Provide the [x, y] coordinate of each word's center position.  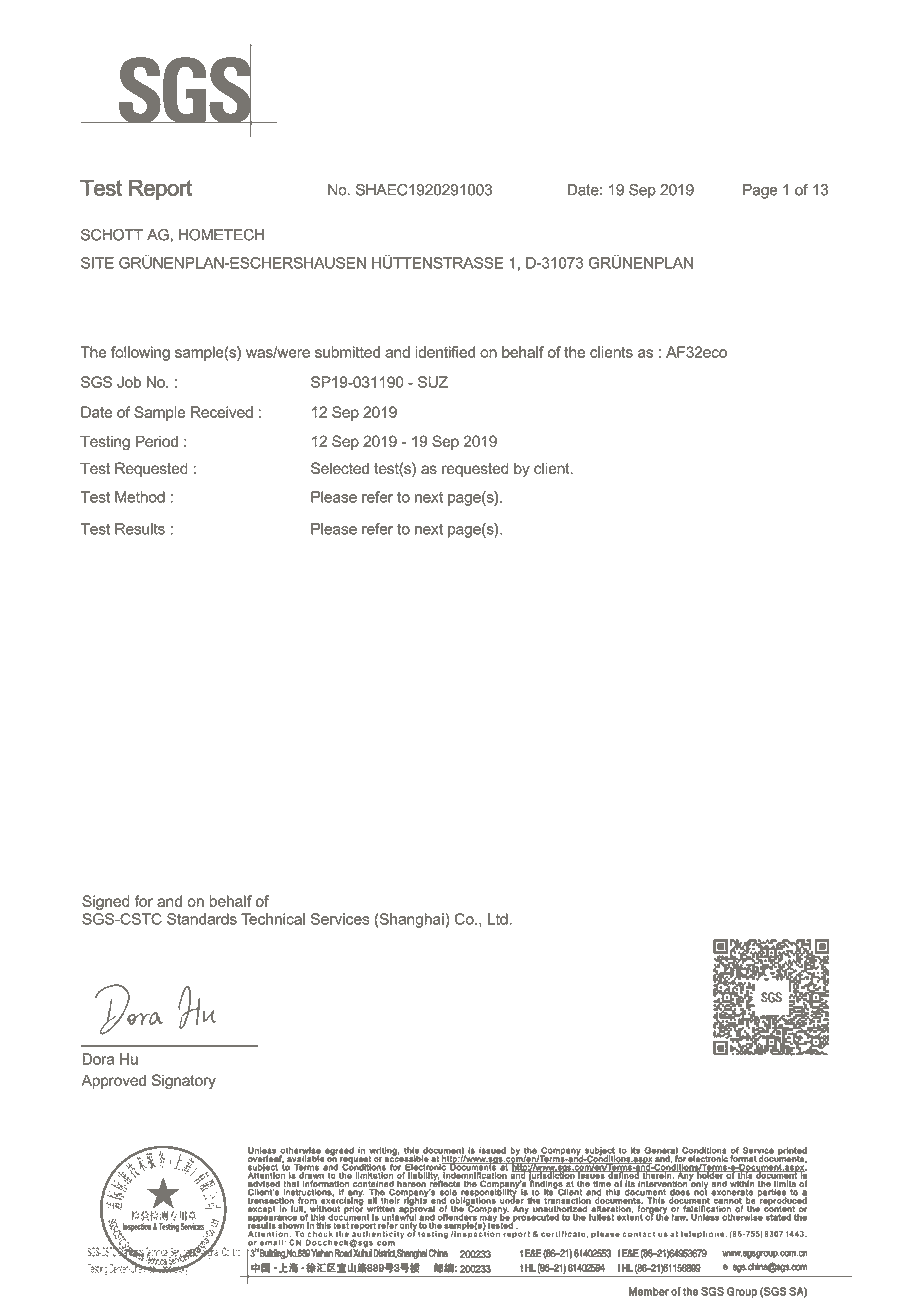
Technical [273, 919]
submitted [347, 352]
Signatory [184, 1081]
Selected [340, 468]
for [143, 901]
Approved [113, 1081]
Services [340, 919]
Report [160, 190]
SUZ [433, 382]
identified [445, 352]
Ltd [498, 919]
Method [140, 497]
